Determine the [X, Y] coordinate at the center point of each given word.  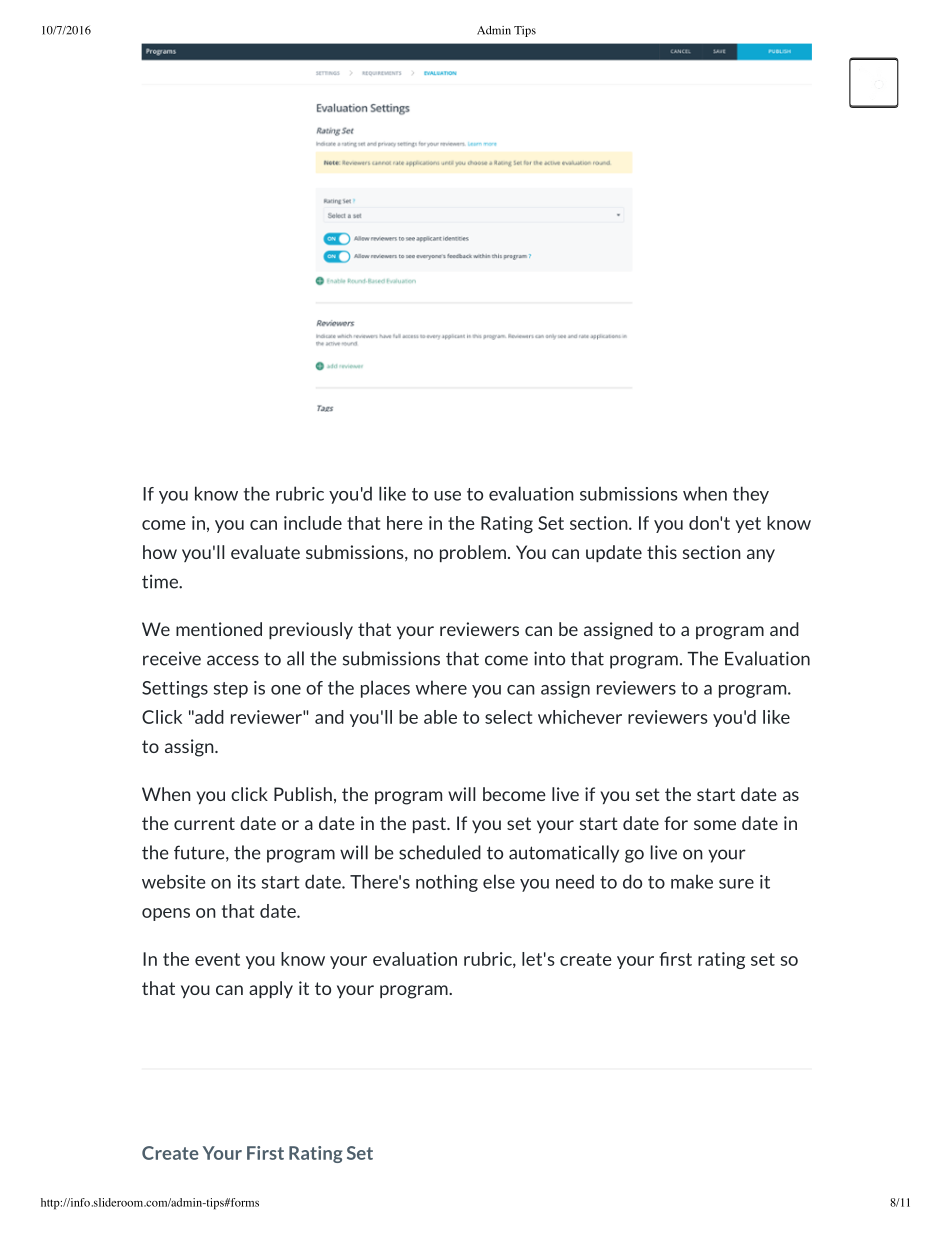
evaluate [265, 552]
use [447, 496]
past [430, 825]
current [204, 823]
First [265, 1153]
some [715, 825]
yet [748, 525]
